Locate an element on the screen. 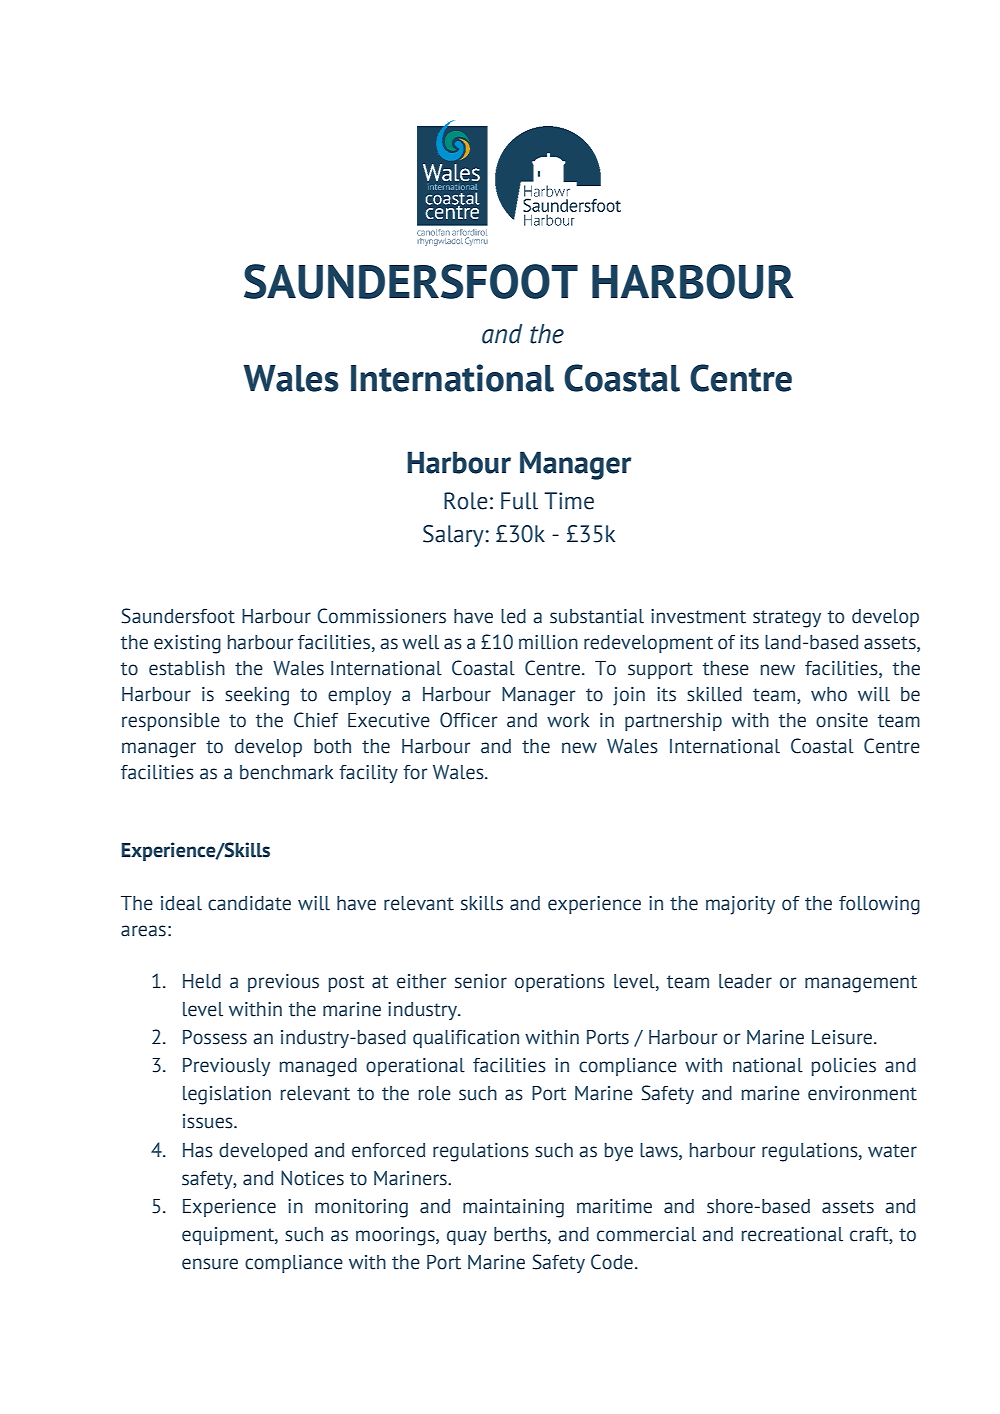 This screenshot has width=1000, height=1414. Full is located at coordinates (519, 501).
